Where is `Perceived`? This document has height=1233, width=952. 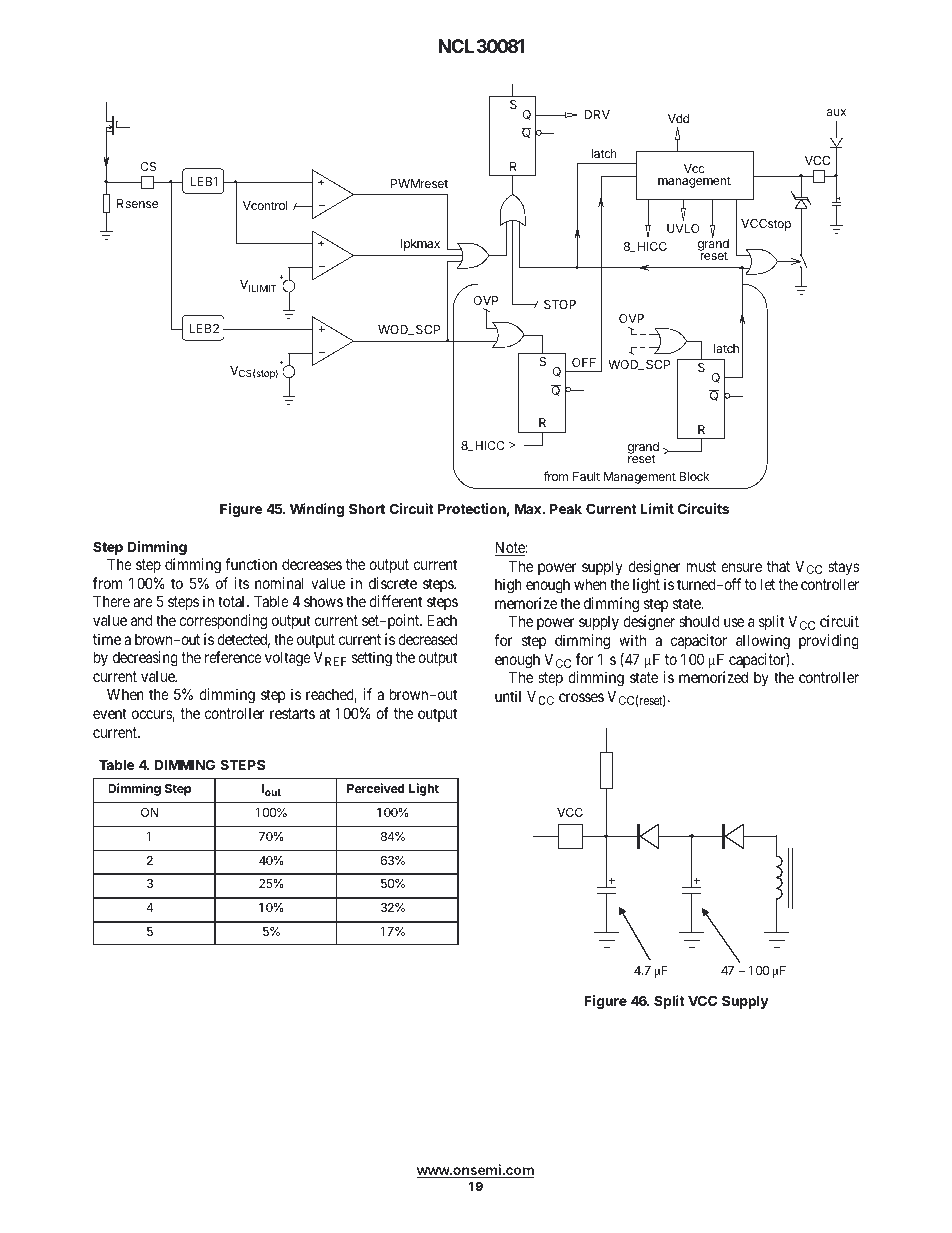 Perceived is located at coordinates (376, 788).
